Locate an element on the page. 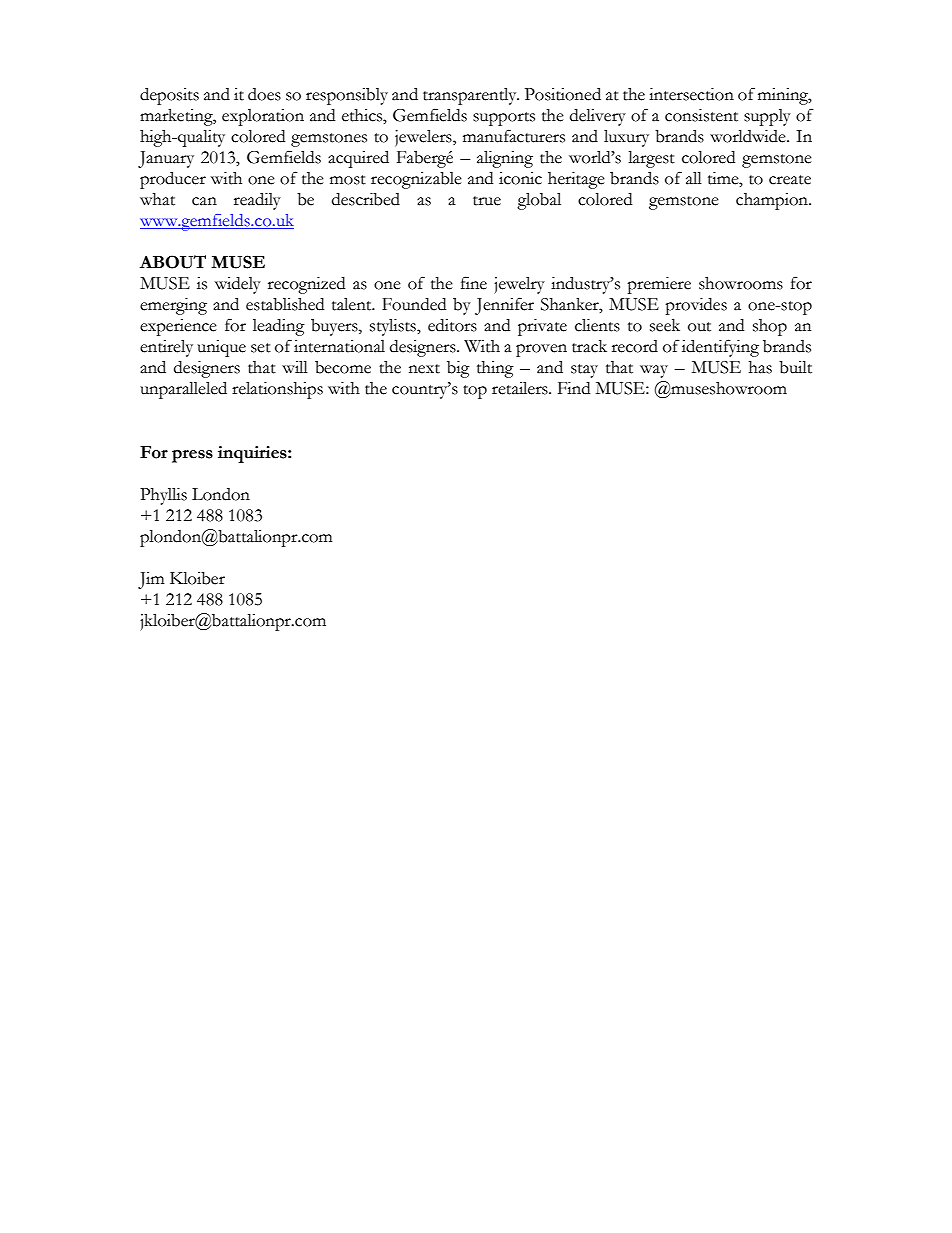 The height and width of the document is (1233, 952). press is located at coordinates (192, 456).
